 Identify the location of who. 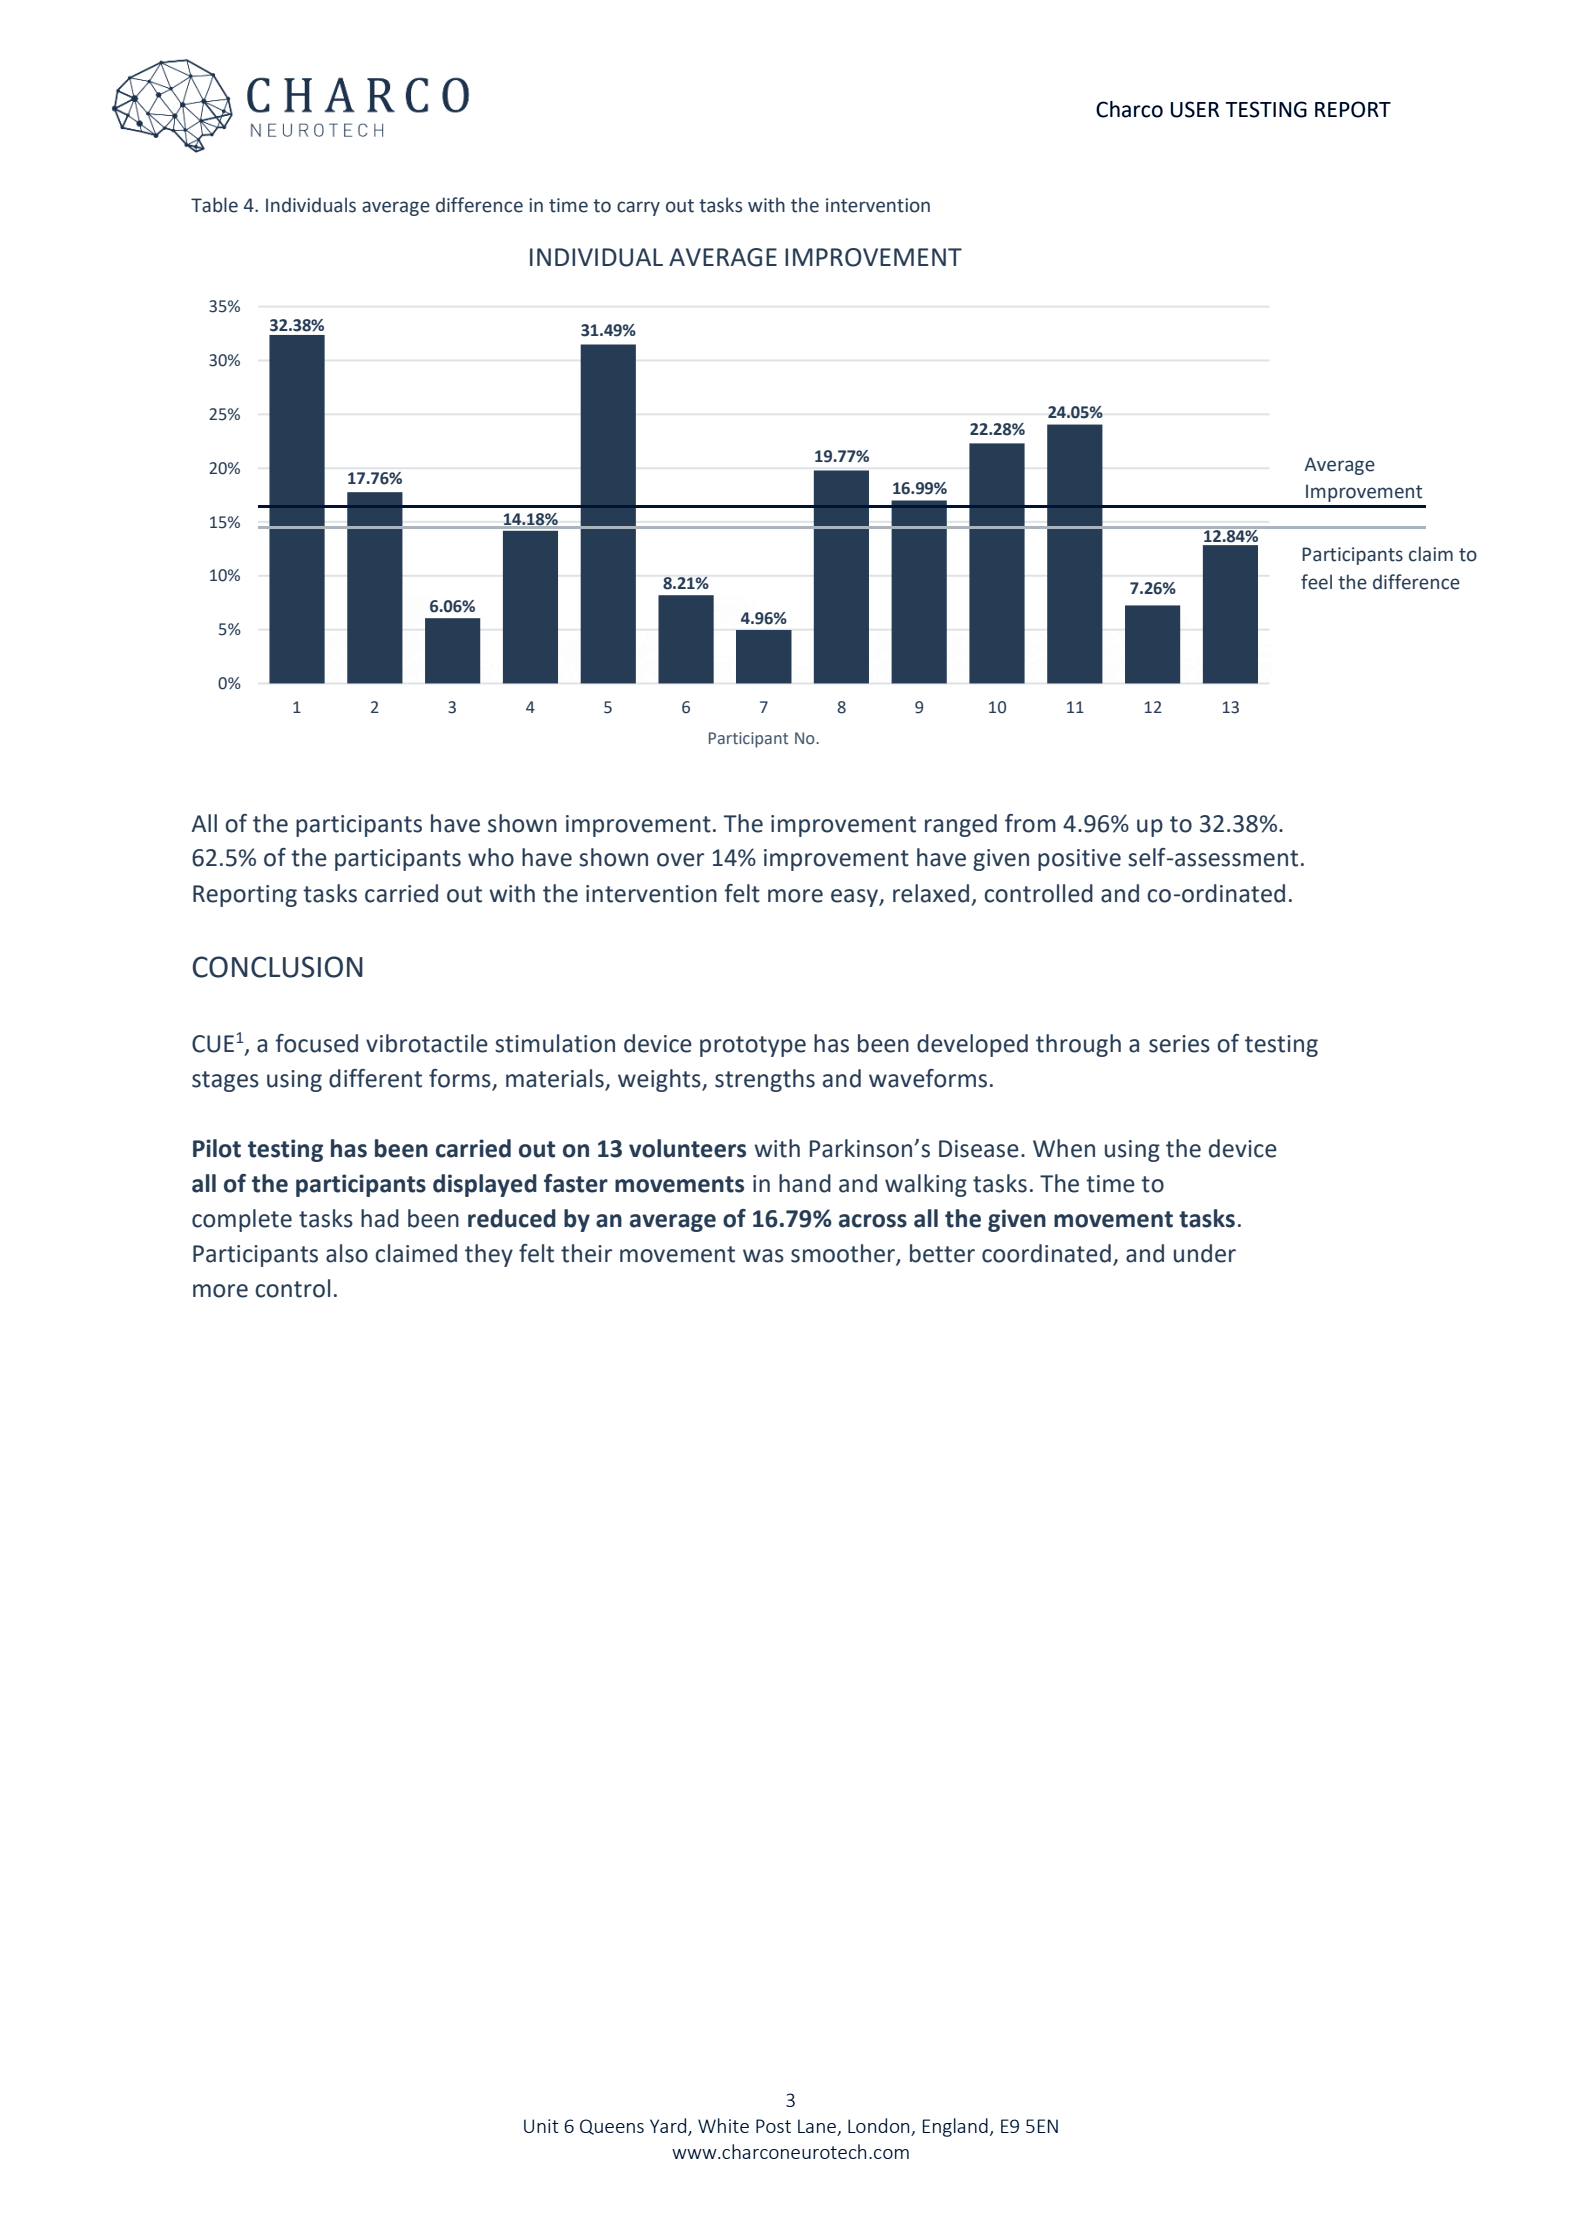
(491, 857).
